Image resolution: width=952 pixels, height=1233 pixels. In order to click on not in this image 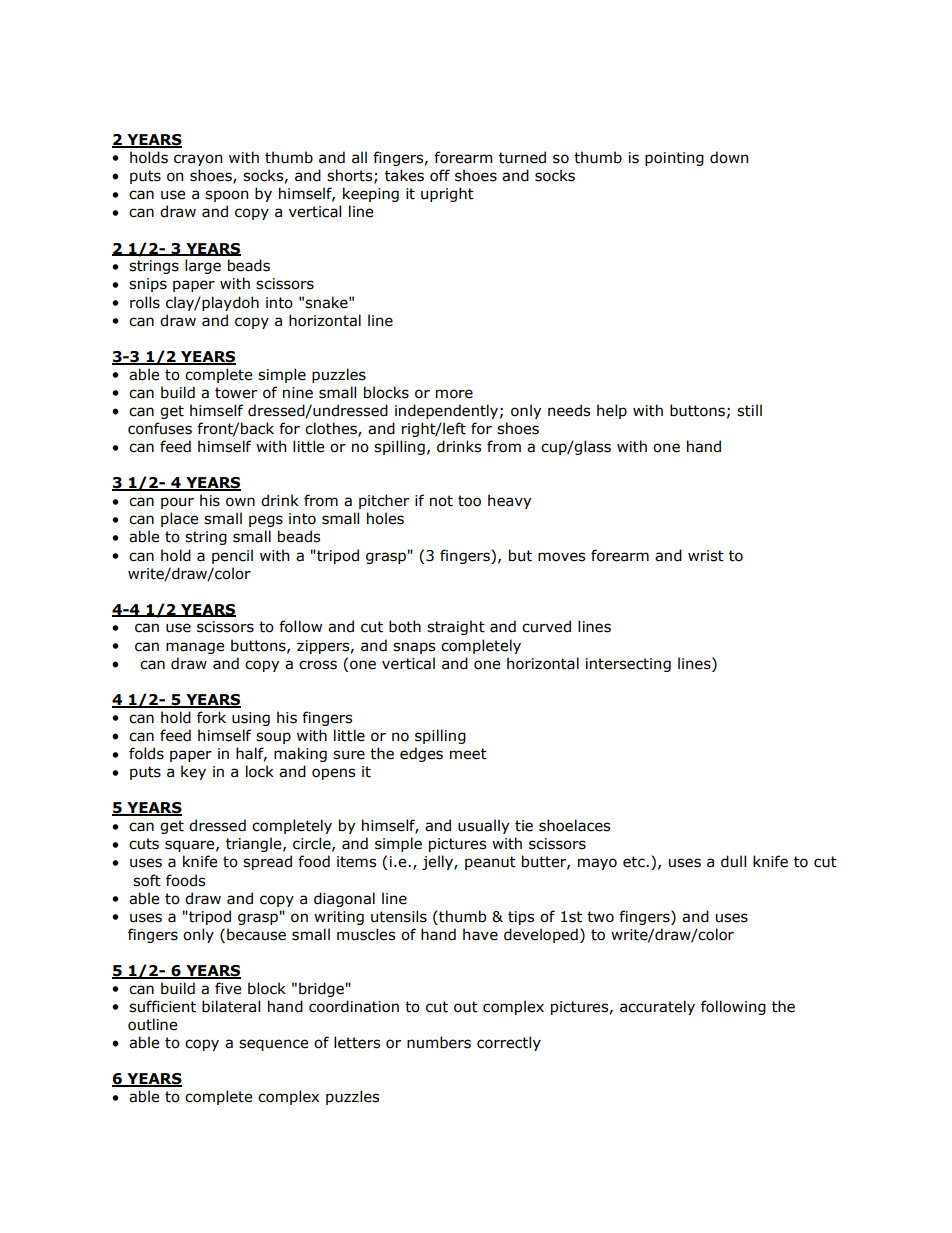, I will do `click(441, 501)`.
